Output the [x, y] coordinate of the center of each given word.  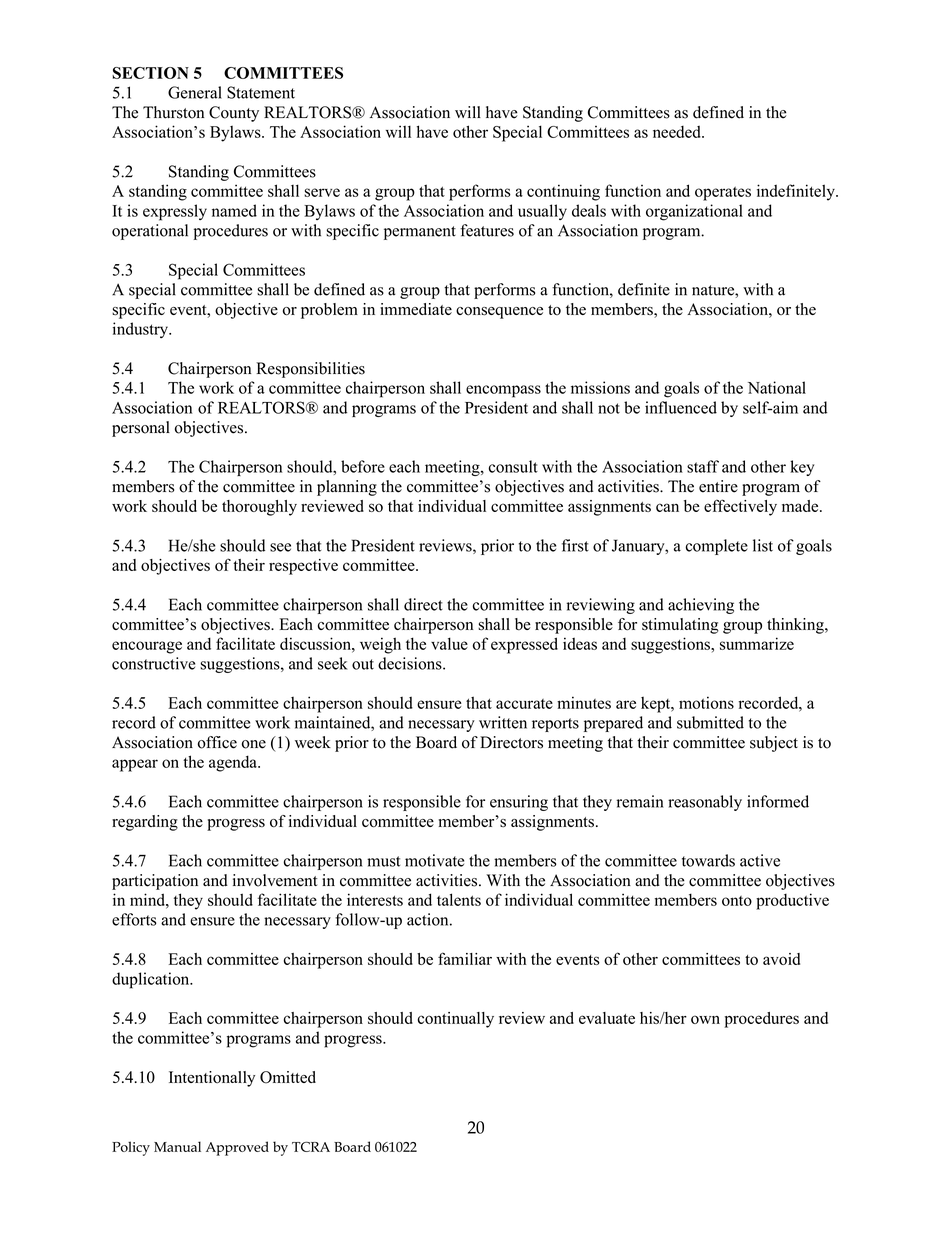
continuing [563, 192]
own [705, 1019]
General [195, 92]
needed [678, 132]
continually [456, 1020]
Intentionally [212, 1079]
